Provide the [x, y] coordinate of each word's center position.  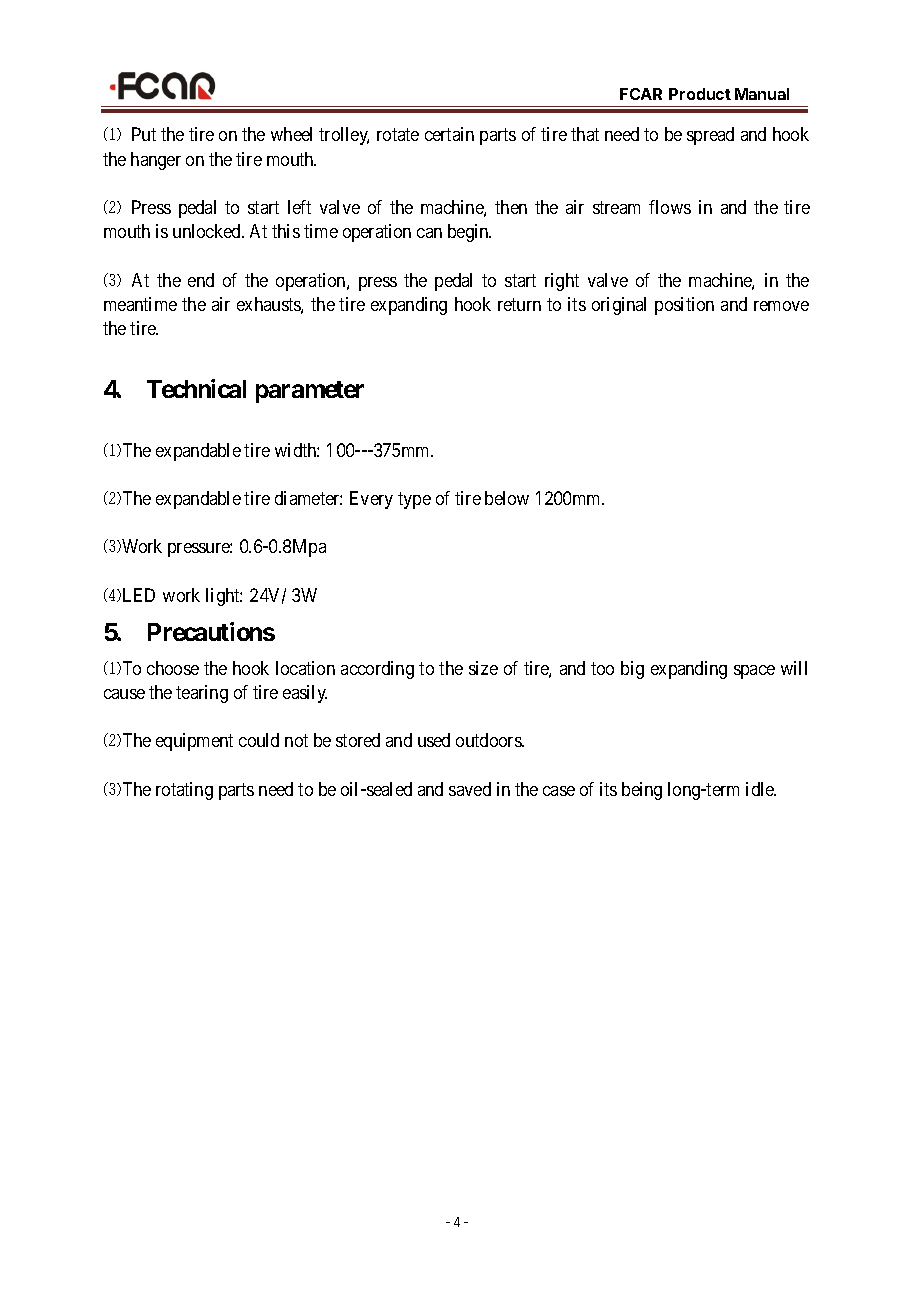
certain [449, 134]
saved [470, 789]
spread [710, 136]
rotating [184, 791]
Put [144, 134]
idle [761, 789]
